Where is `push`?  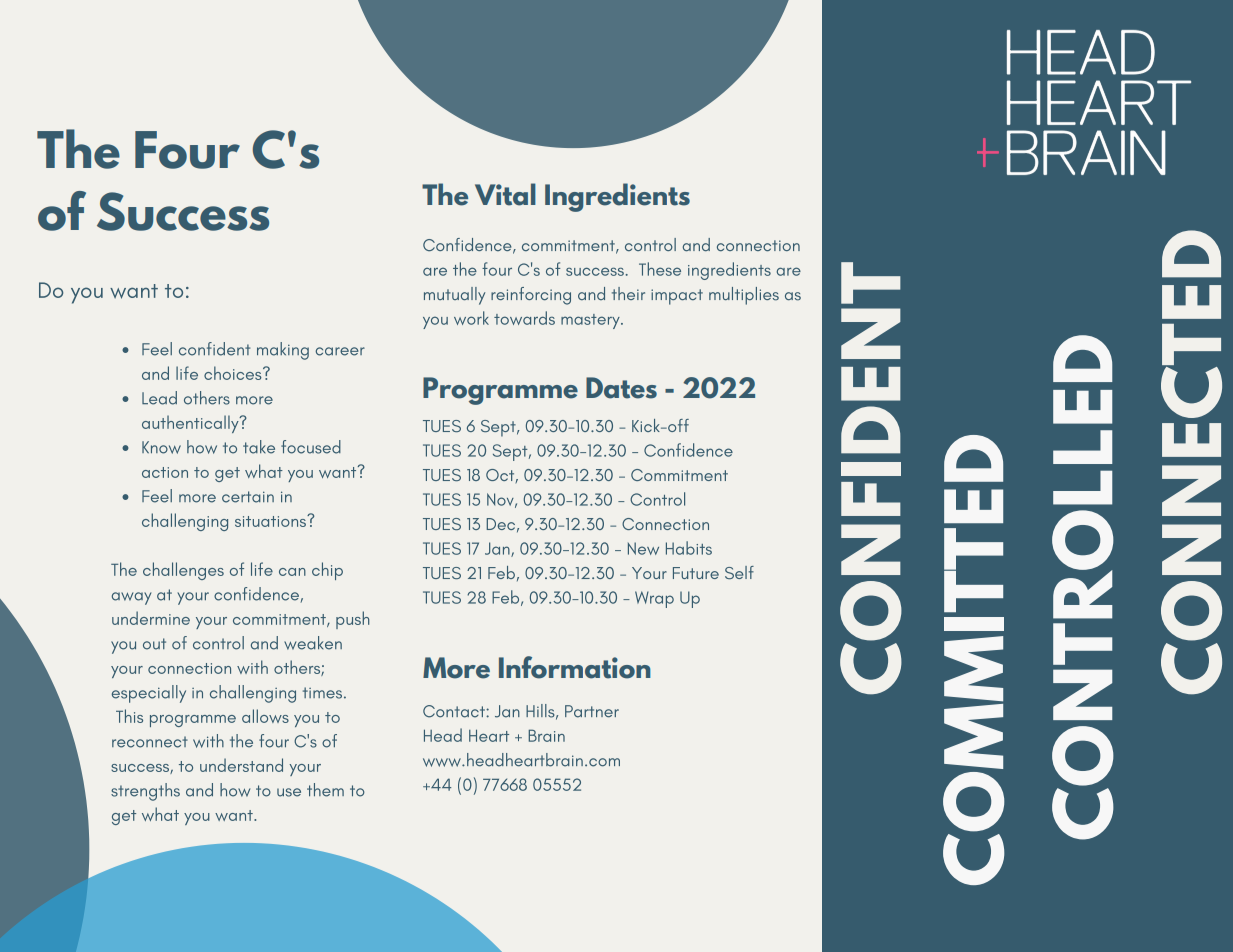 push is located at coordinates (353, 620).
